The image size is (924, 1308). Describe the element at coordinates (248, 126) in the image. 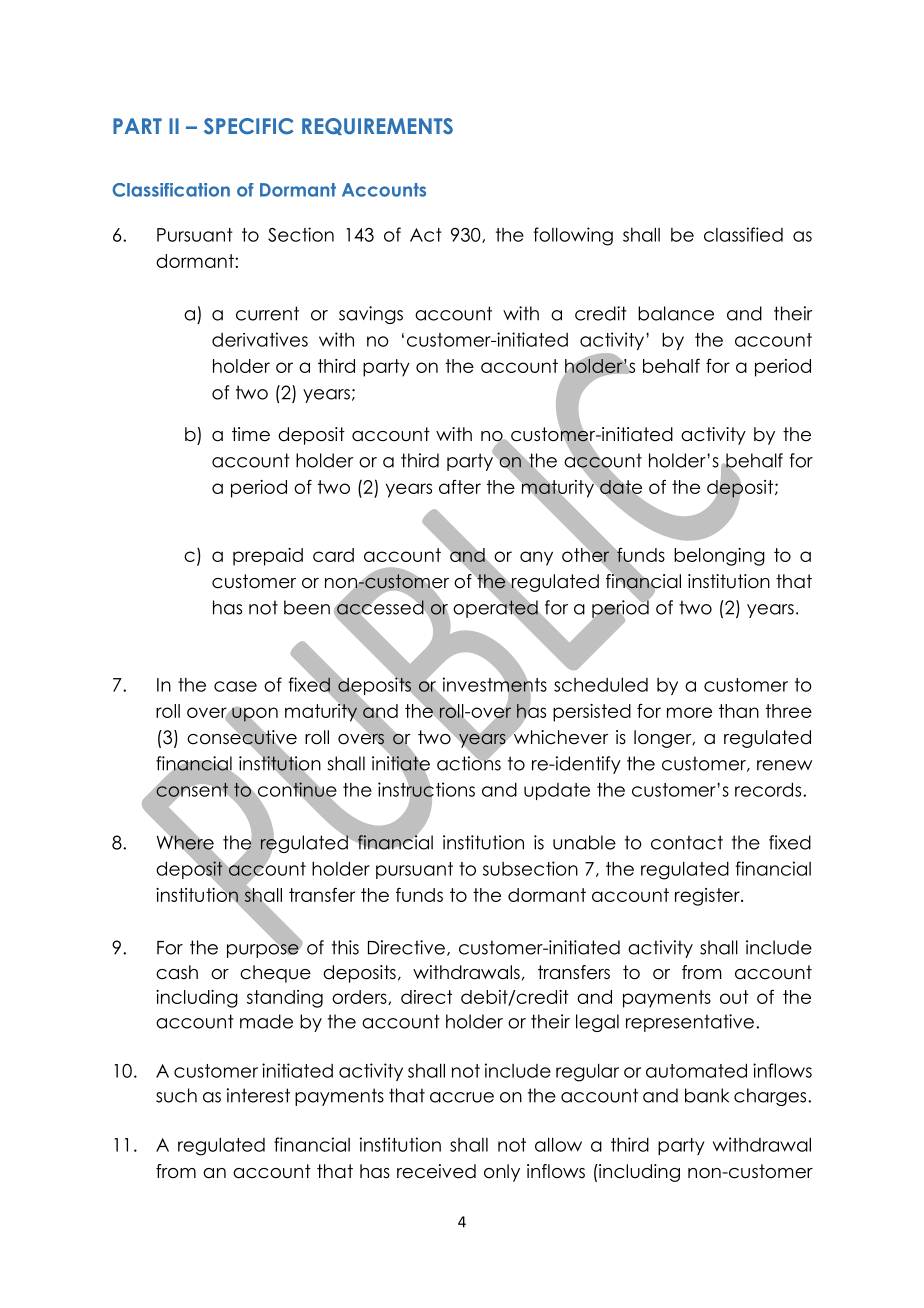

I see `SPECIFIC` at that location.
